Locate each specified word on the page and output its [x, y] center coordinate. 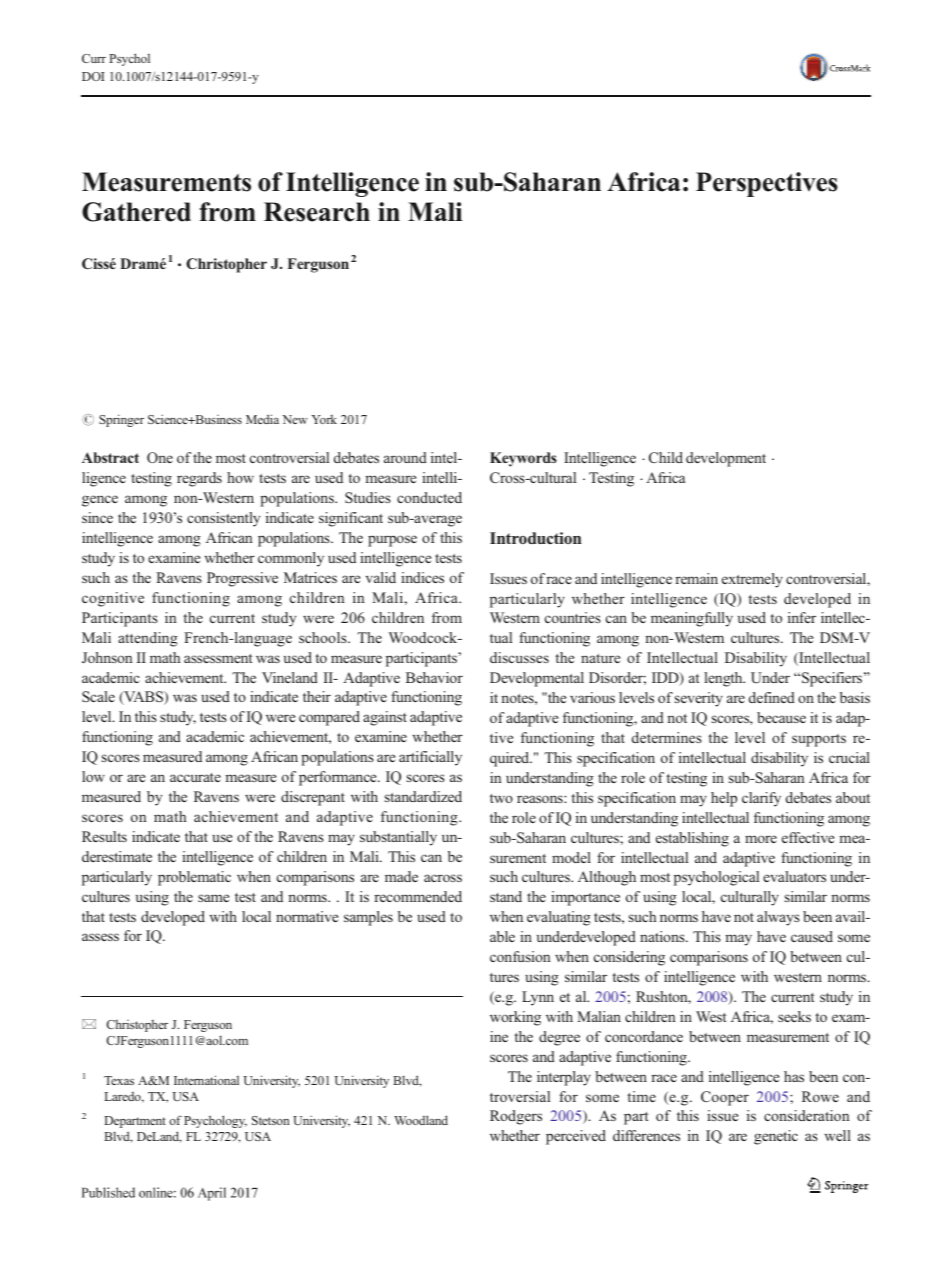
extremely [752, 580]
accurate [195, 777]
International [206, 1080]
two [501, 798]
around [405, 457]
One [160, 457]
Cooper [725, 1098]
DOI [93, 76]
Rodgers [516, 1117]
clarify [761, 799]
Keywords [523, 459]
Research [317, 212]
